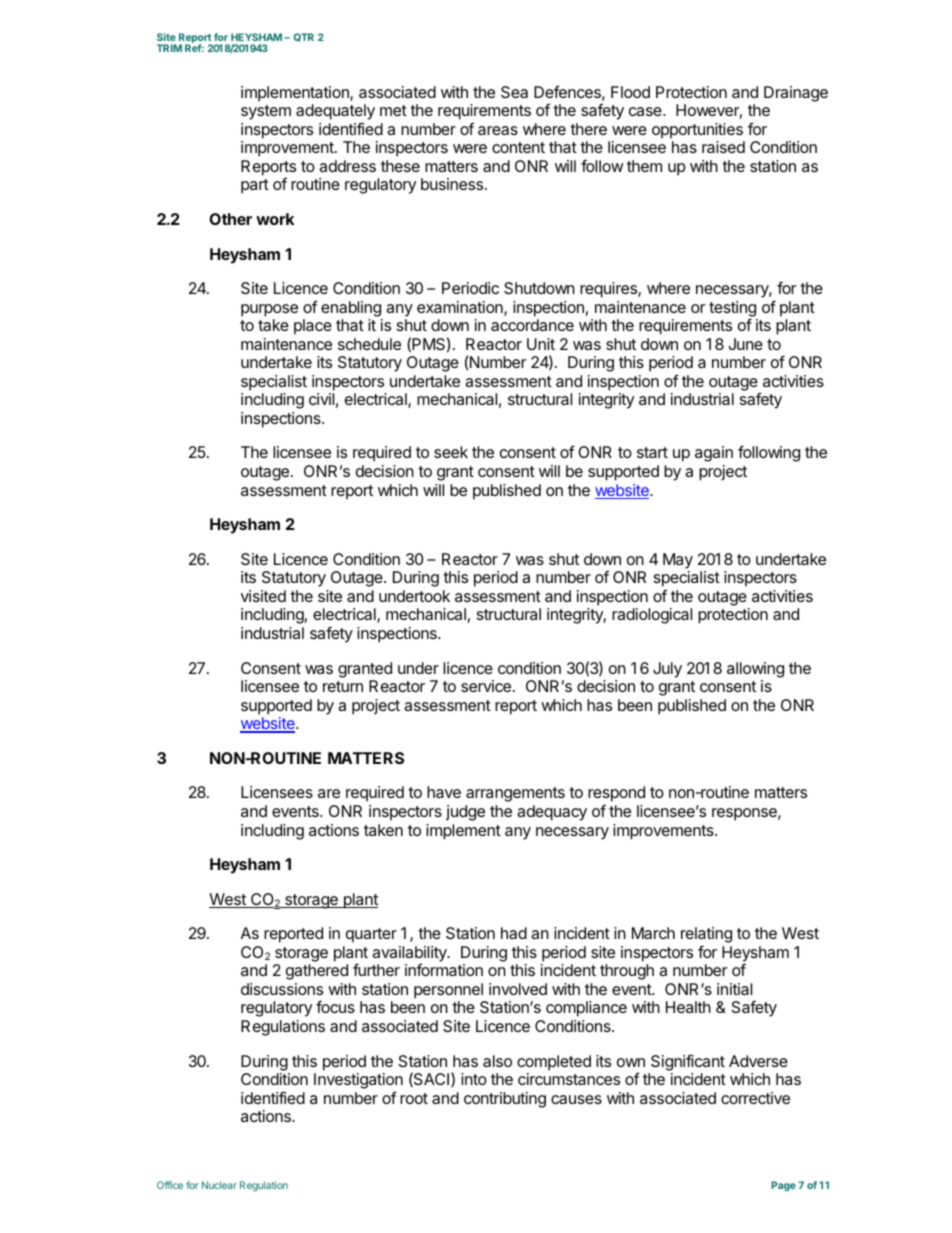 The height and width of the page is (1233, 952). Describe the element at coordinates (266, 112) in the page. I see `system` at that location.
